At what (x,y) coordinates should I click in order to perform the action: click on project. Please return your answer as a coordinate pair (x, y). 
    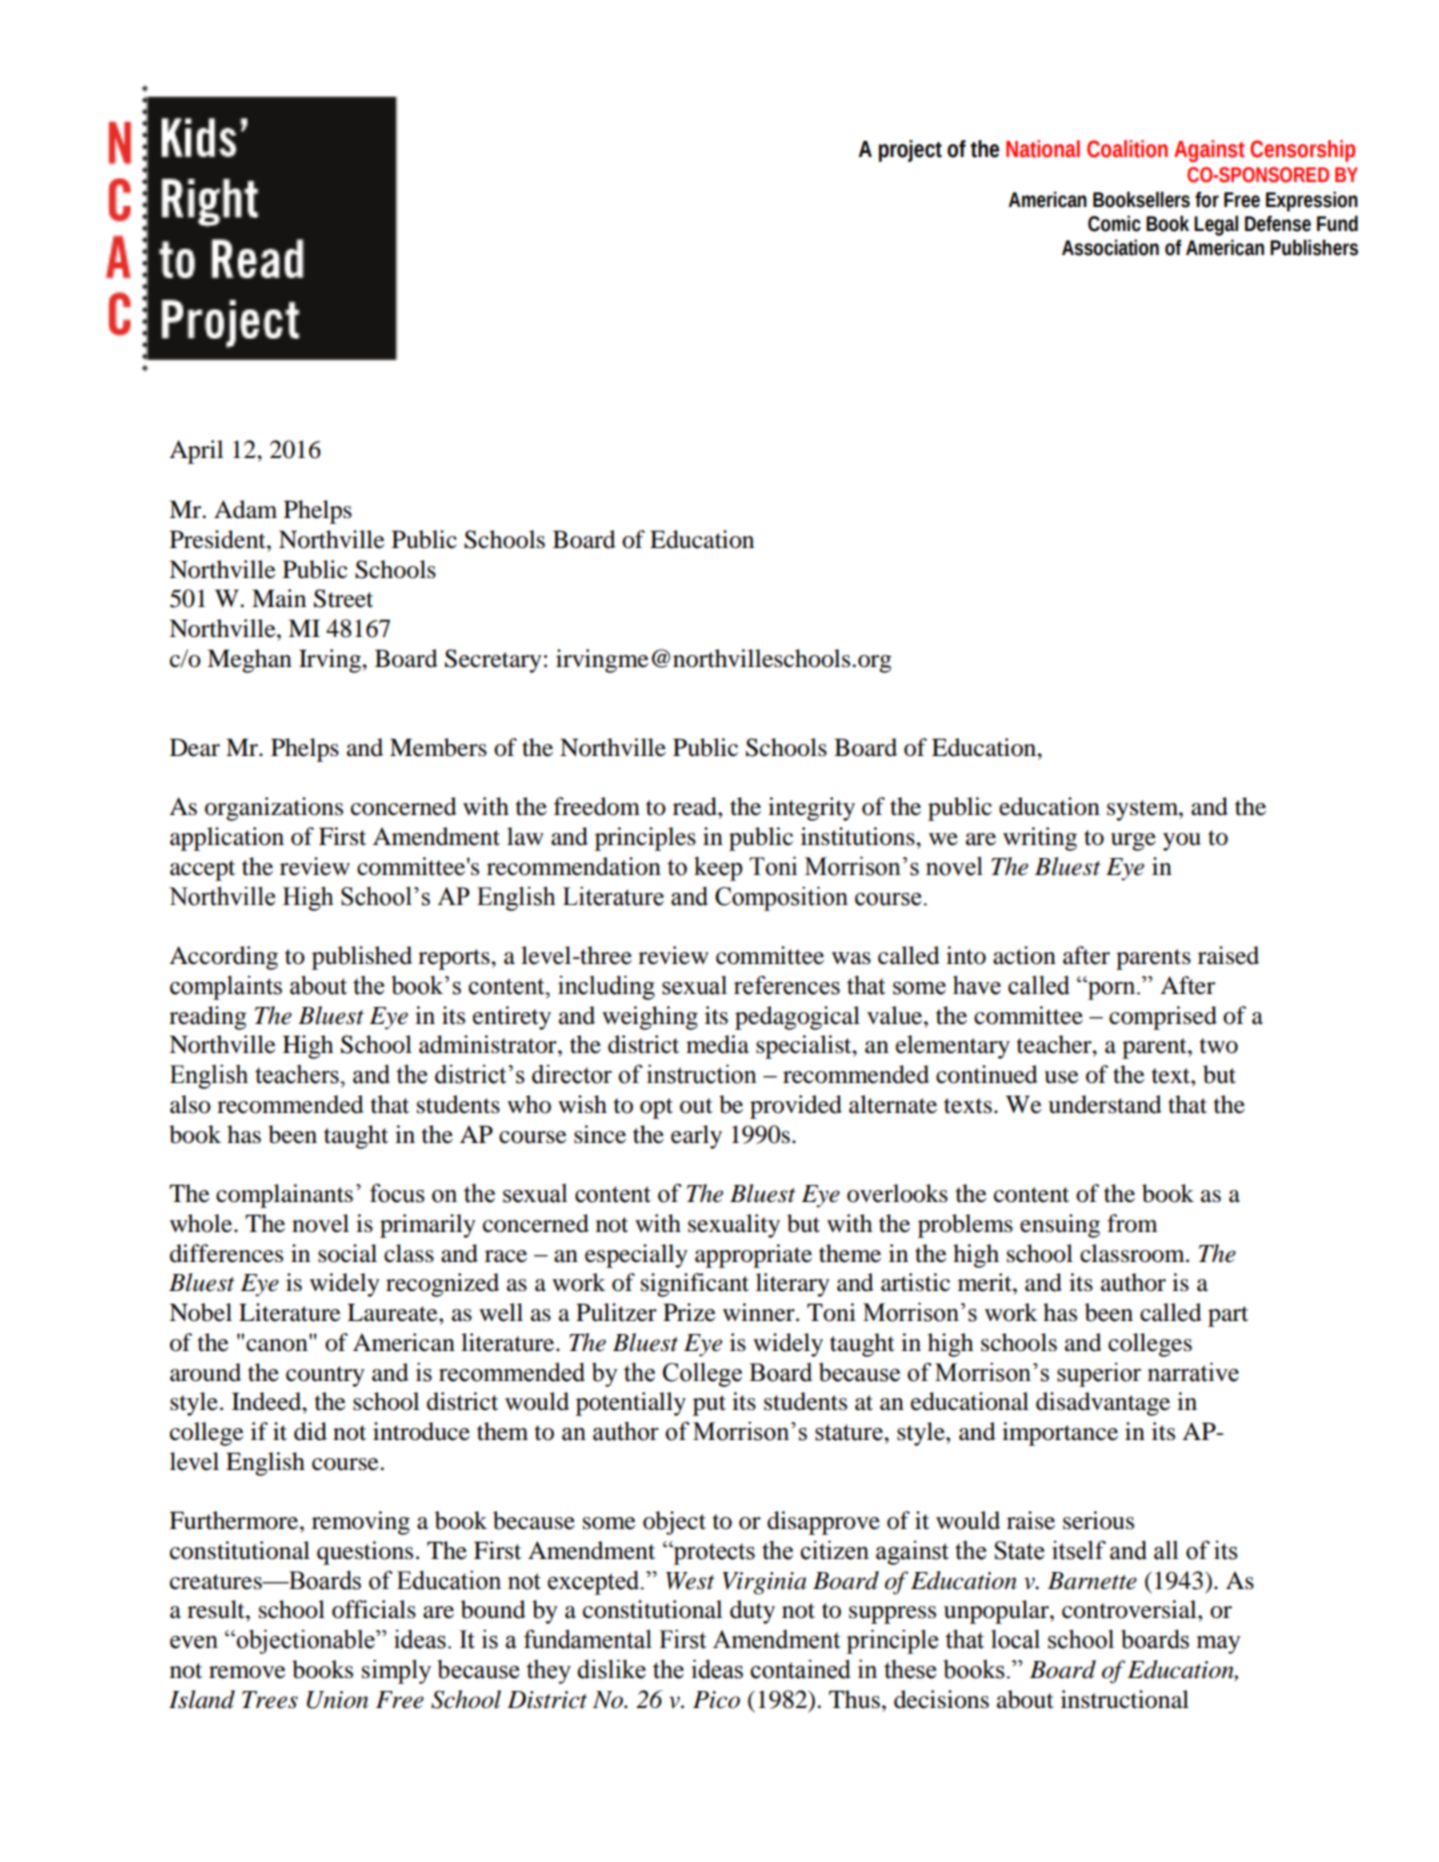
    Looking at the image, I should click on (910, 151).
